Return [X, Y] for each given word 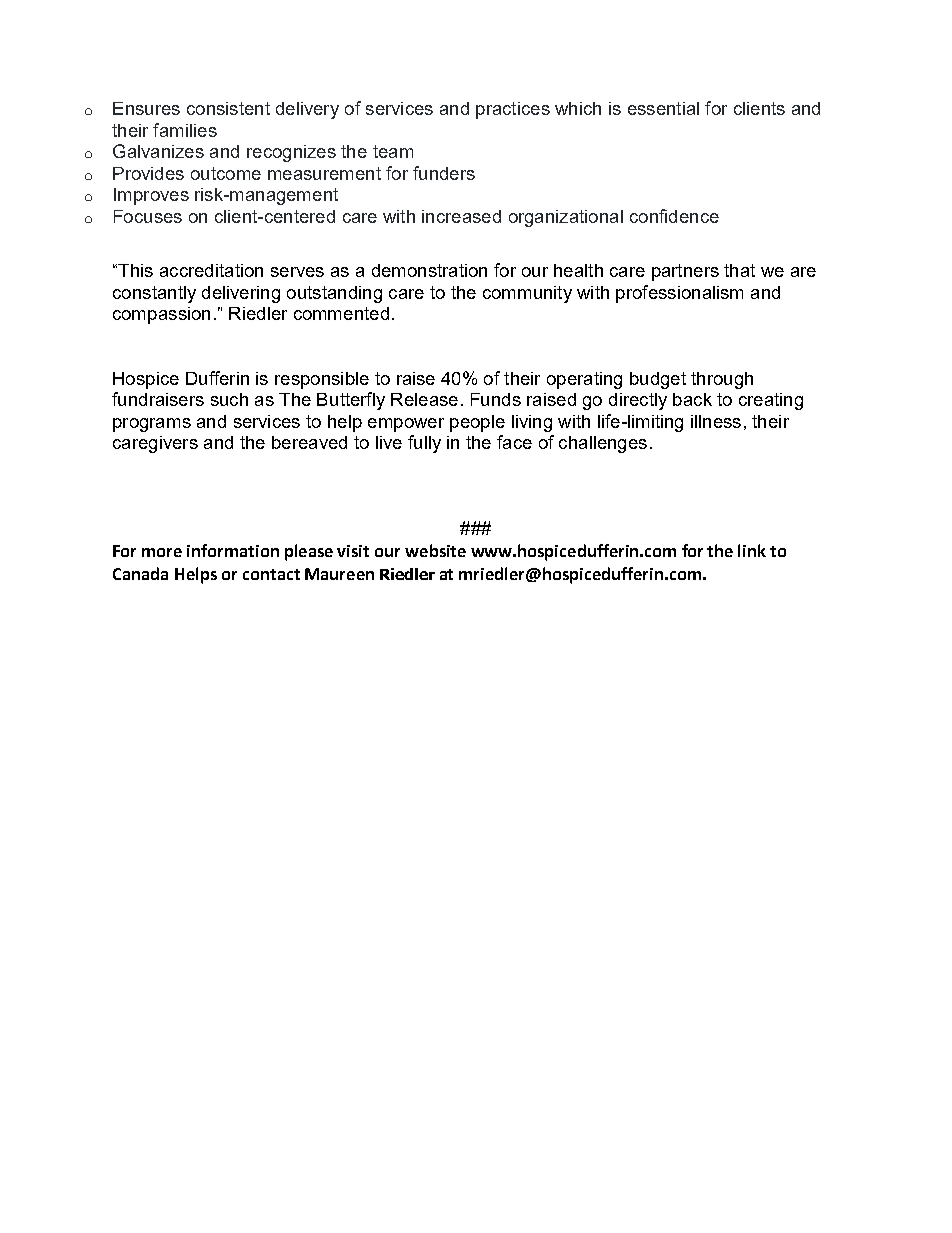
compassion [161, 315]
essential [663, 108]
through [722, 380]
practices [513, 110]
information [233, 550]
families [185, 130]
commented [341, 313]
